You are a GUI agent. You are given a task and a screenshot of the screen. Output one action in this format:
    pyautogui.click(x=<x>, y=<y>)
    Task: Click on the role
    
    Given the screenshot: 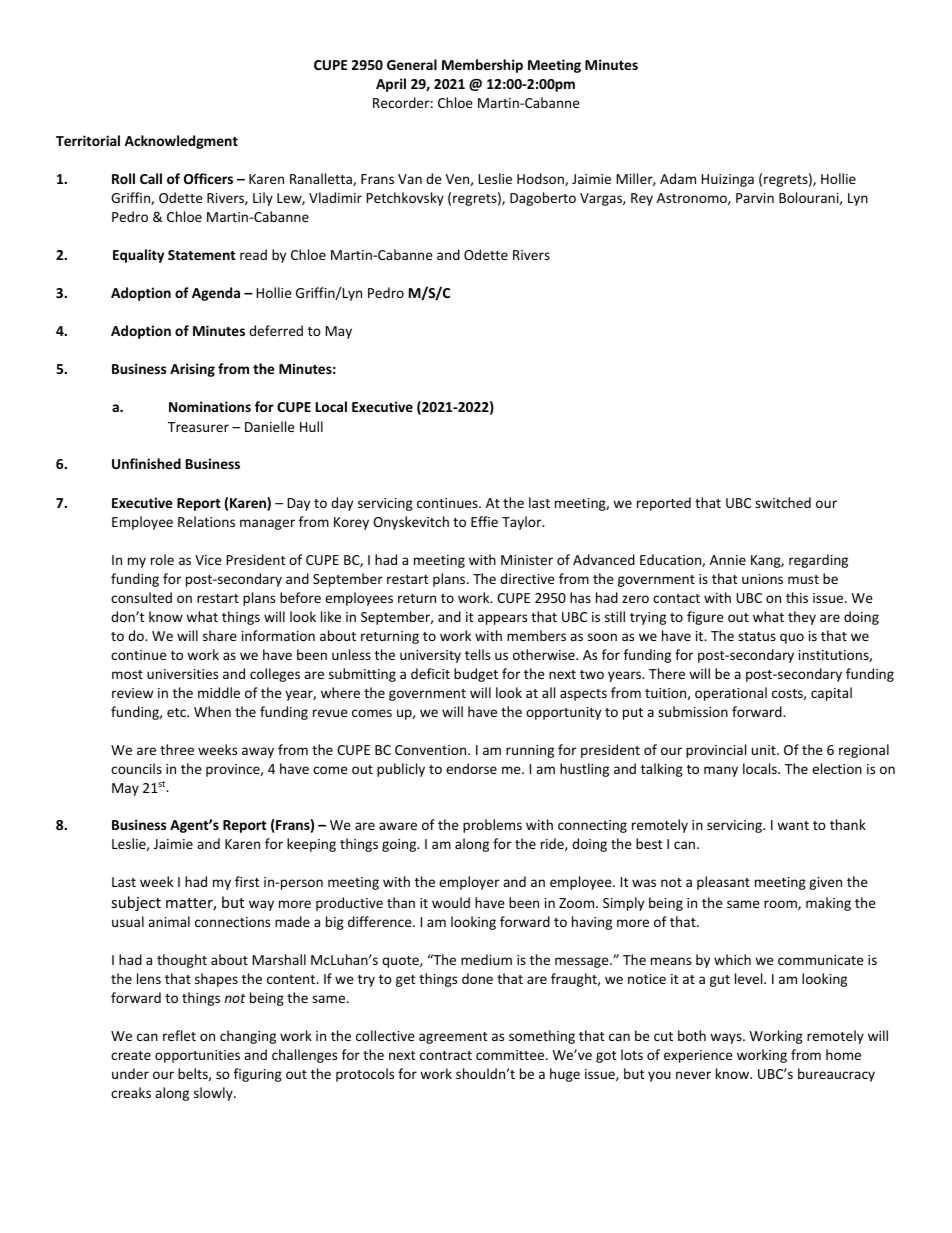 What is the action you would take?
    pyautogui.click(x=162, y=559)
